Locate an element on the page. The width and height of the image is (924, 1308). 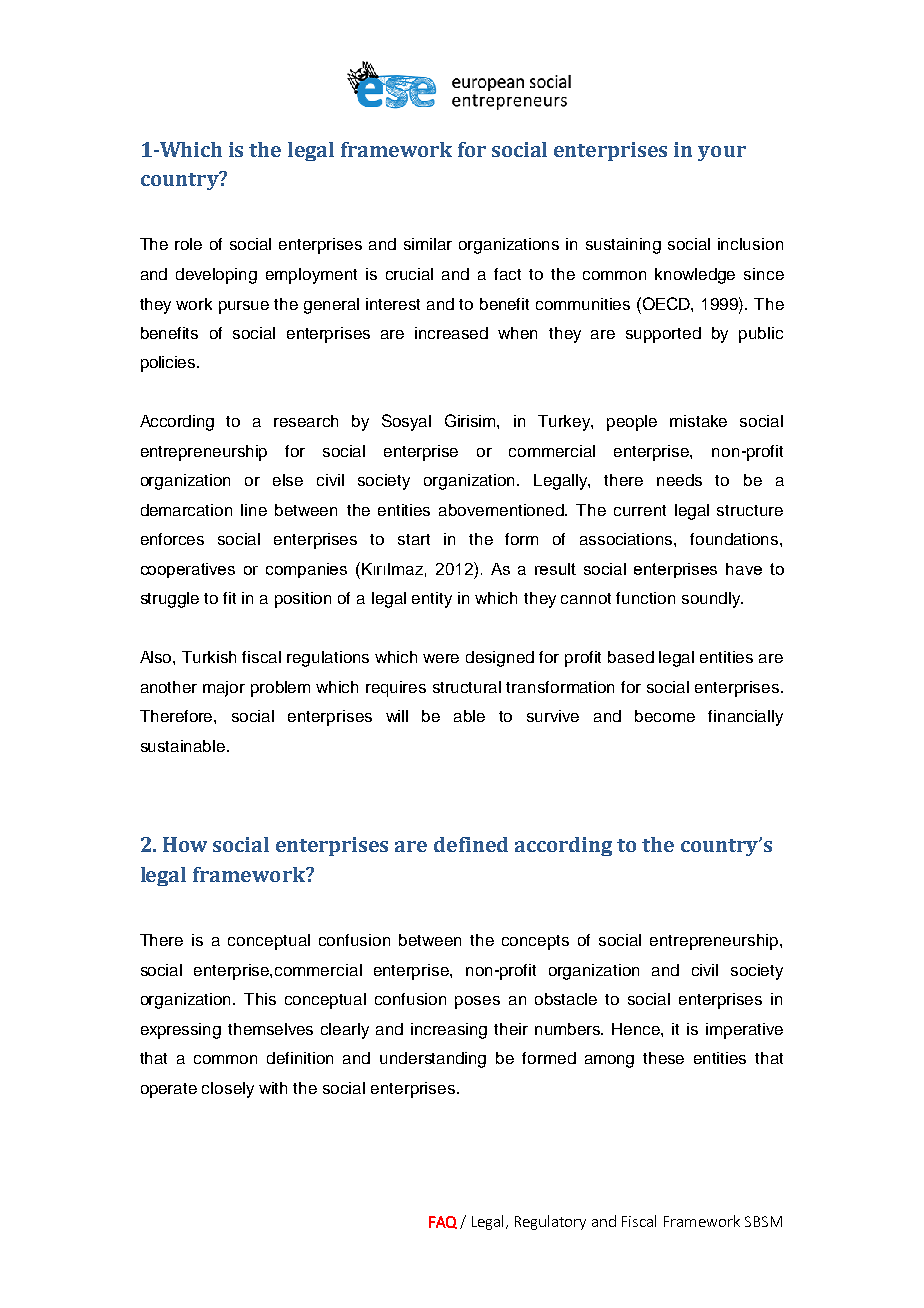
your is located at coordinates (722, 153).
